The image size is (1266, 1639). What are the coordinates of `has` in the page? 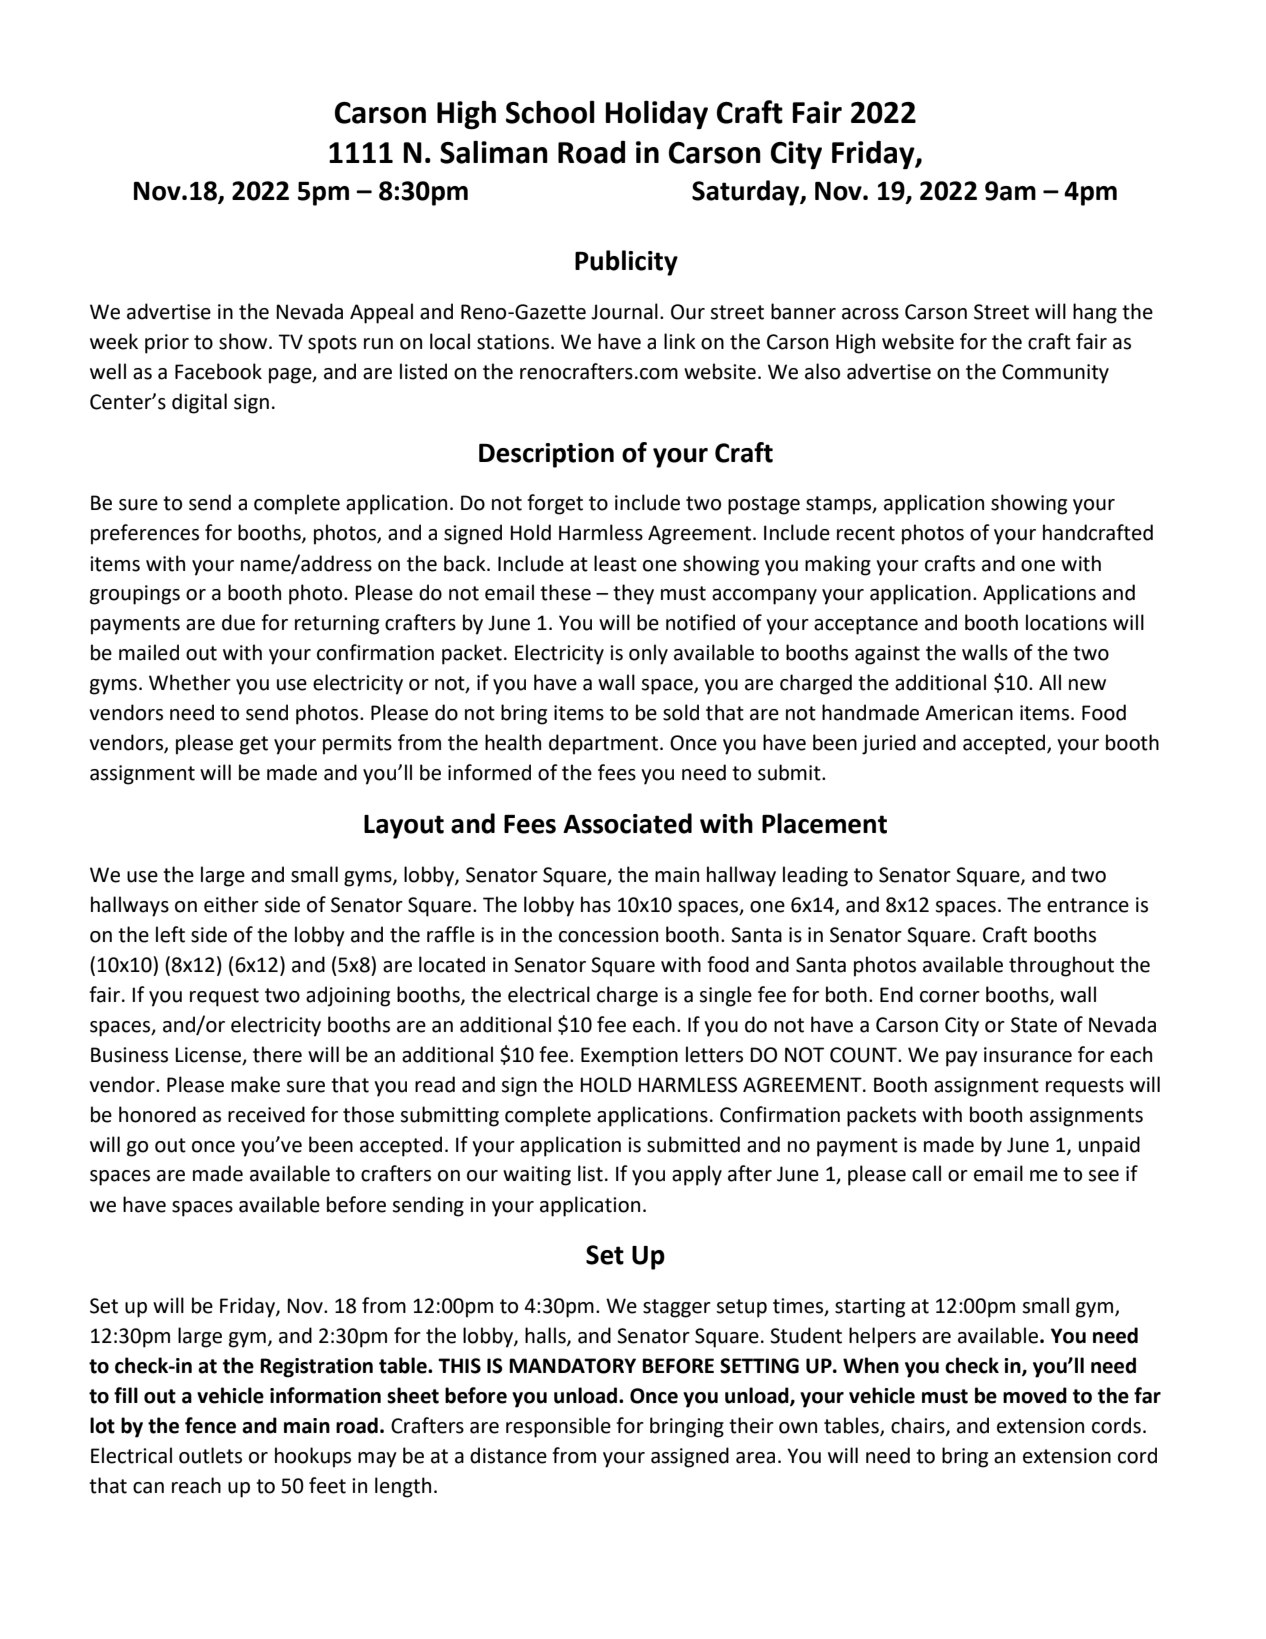 It's located at (596, 904).
